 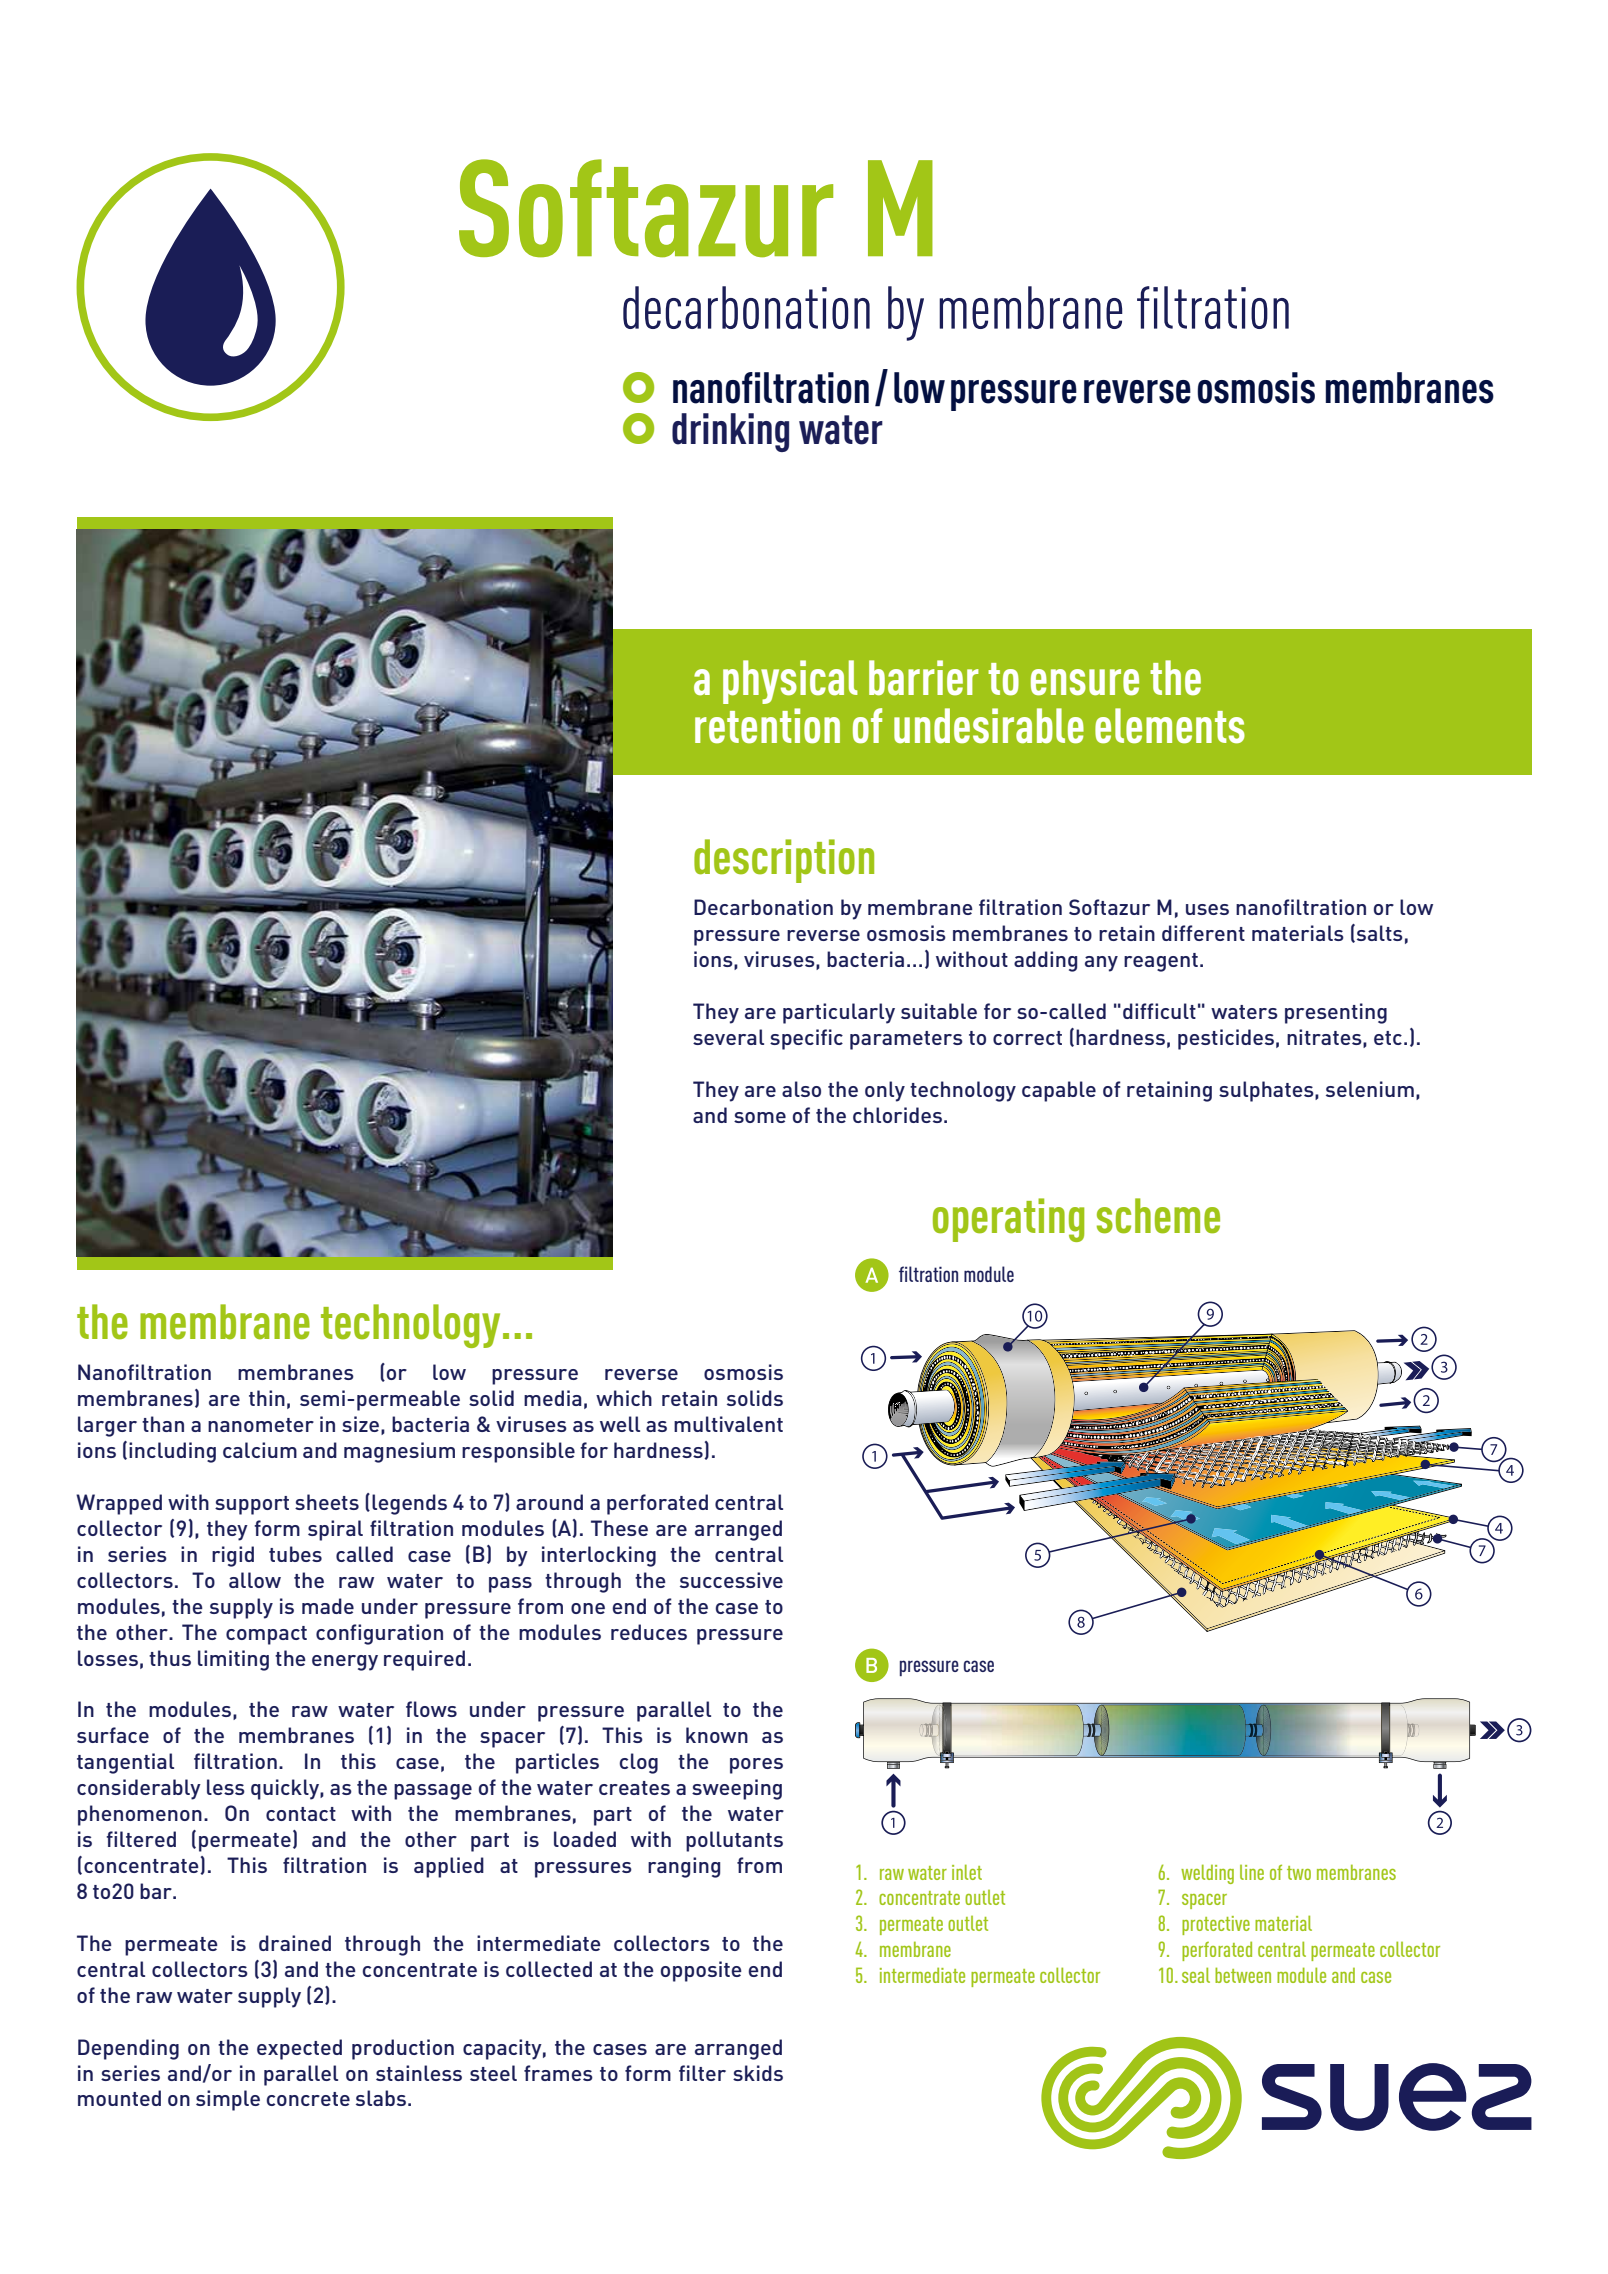 I want to click on description, so click(x=784, y=861).
